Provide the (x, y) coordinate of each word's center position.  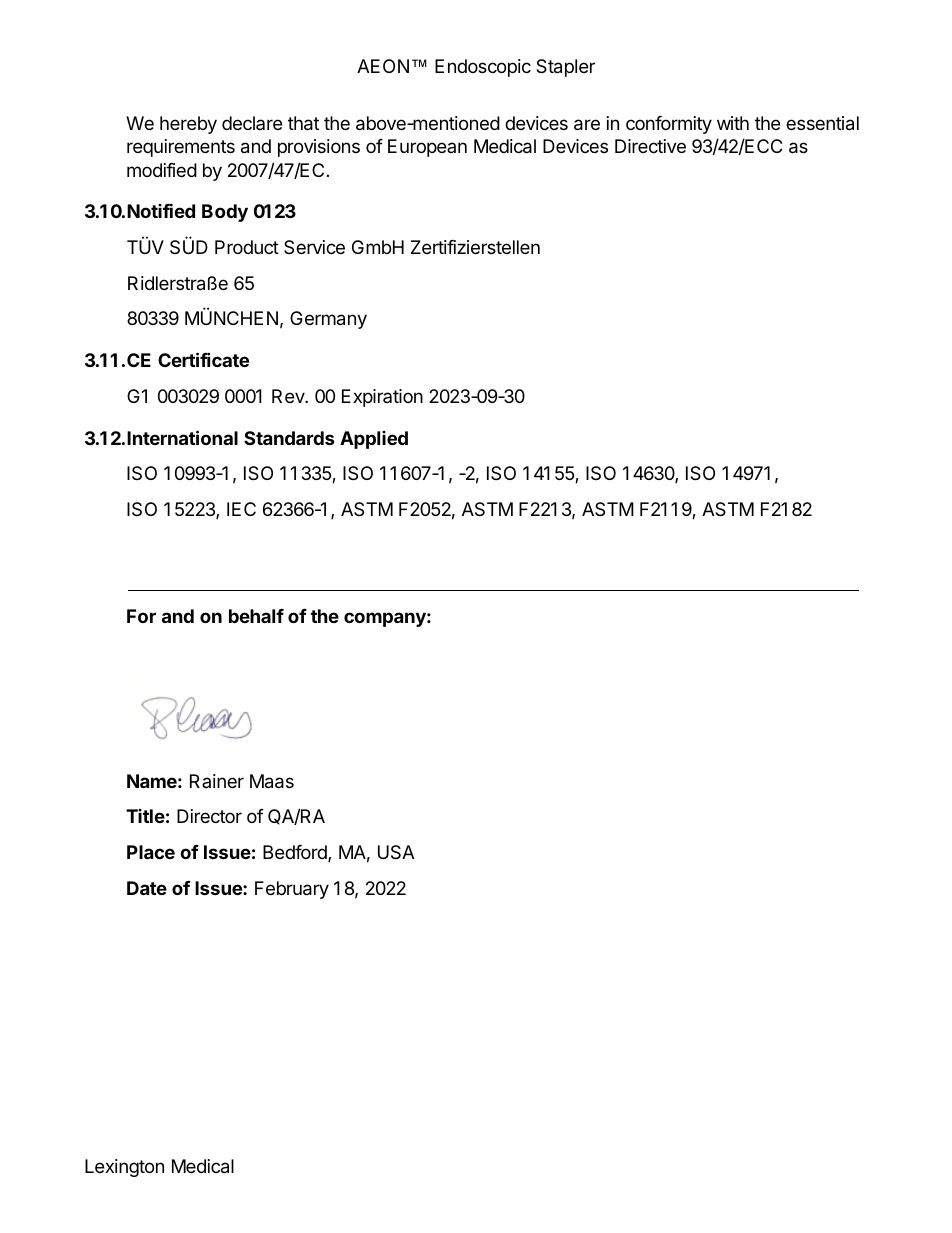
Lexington (124, 1168)
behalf (256, 616)
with (733, 123)
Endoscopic (483, 68)
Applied (374, 440)
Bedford (296, 853)
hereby (188, 125)
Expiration (382, 398)
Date (147, 888)
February (292, 890)
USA (396, 852)
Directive (650, 146)
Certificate (203, 359)
